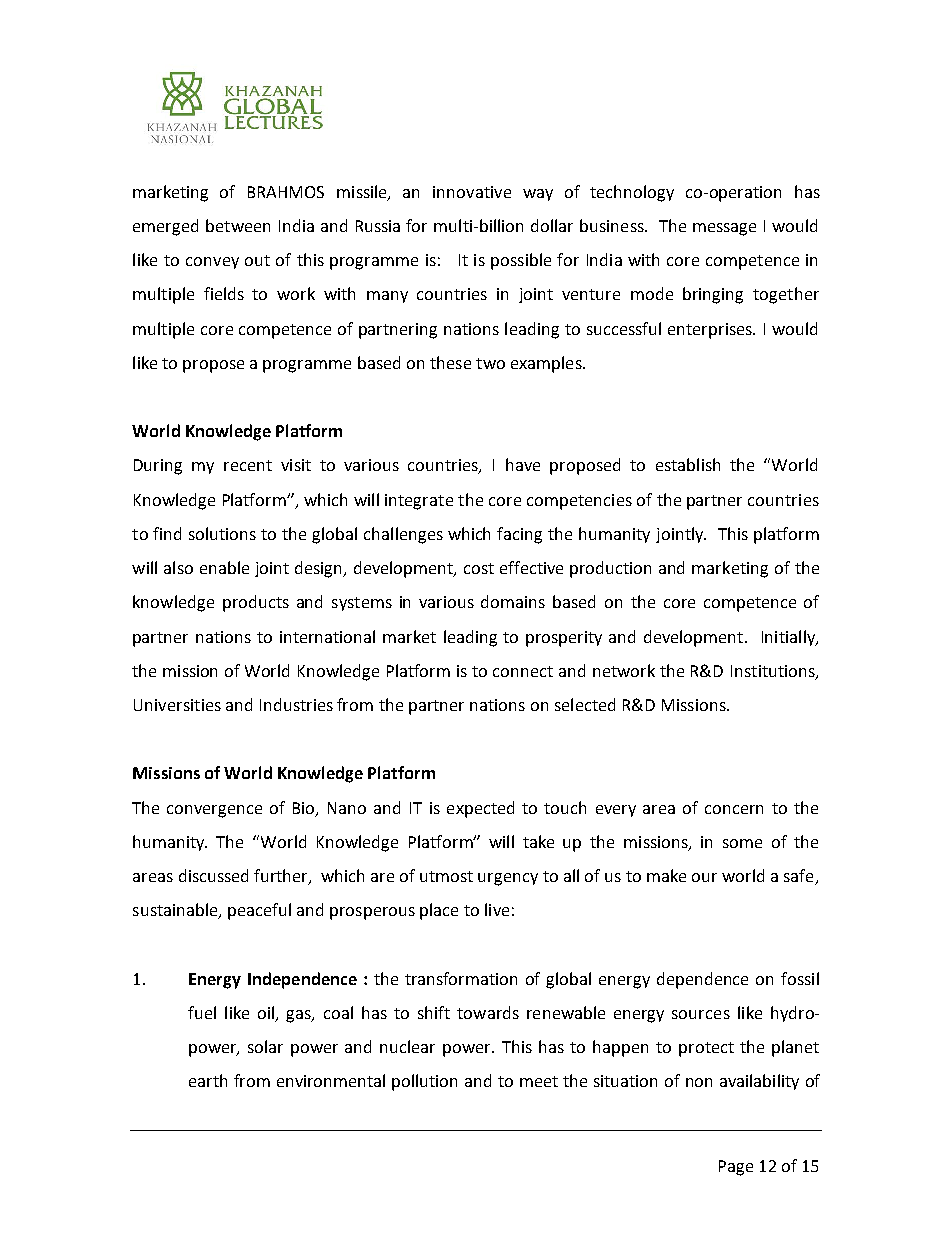 The width and height of the image is (952, 1233). What do you see at coordinates (472, 192) in the image?
I see `innovative` at bounding box center [472, 192].
